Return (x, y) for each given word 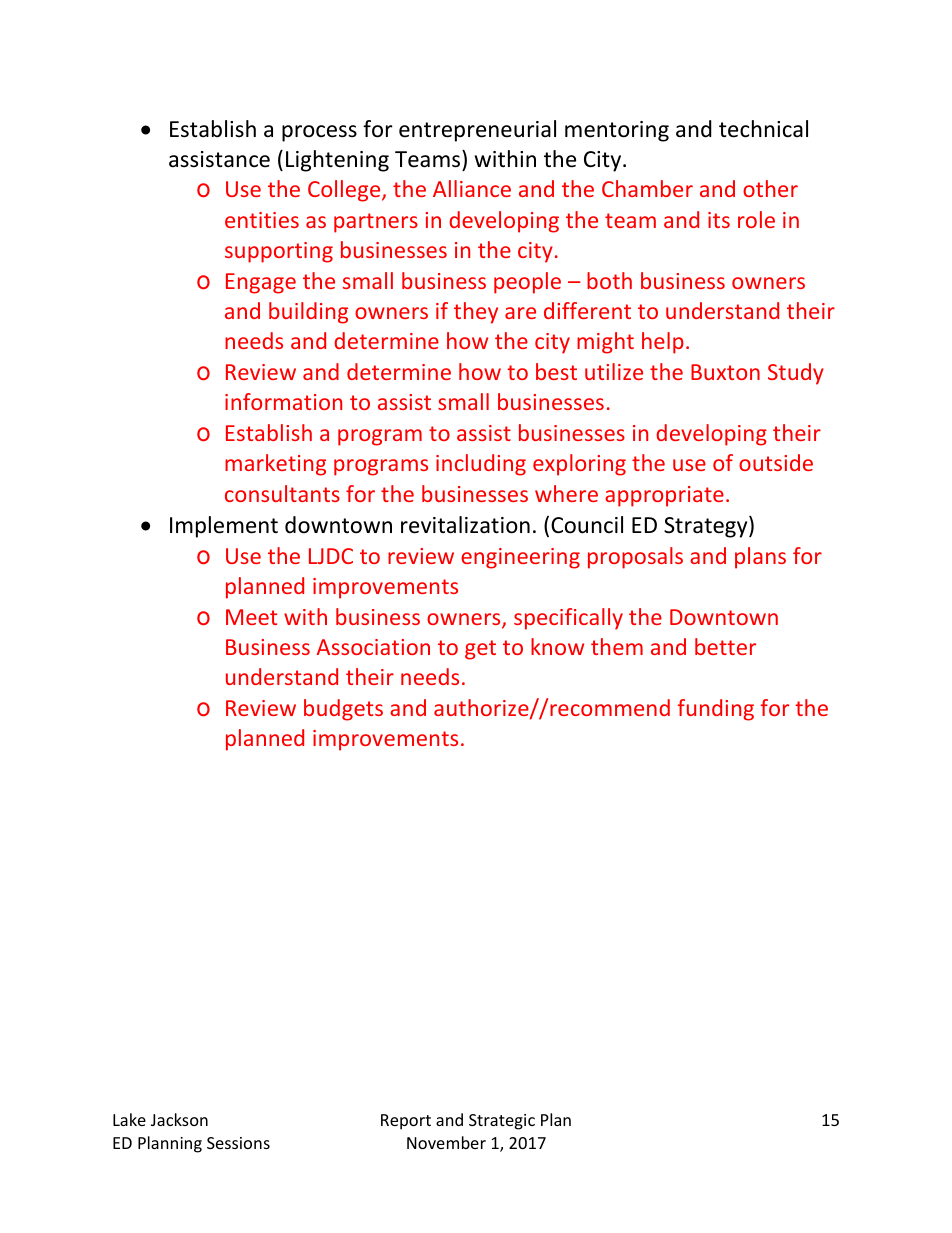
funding (716, 710)
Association (373, 647)
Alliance (472, 188)
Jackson (179, 1119)
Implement (224, 527)
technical (763, 129)
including (481, 465)
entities (262, 220)
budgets (343, 710)
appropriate (664, 496)
